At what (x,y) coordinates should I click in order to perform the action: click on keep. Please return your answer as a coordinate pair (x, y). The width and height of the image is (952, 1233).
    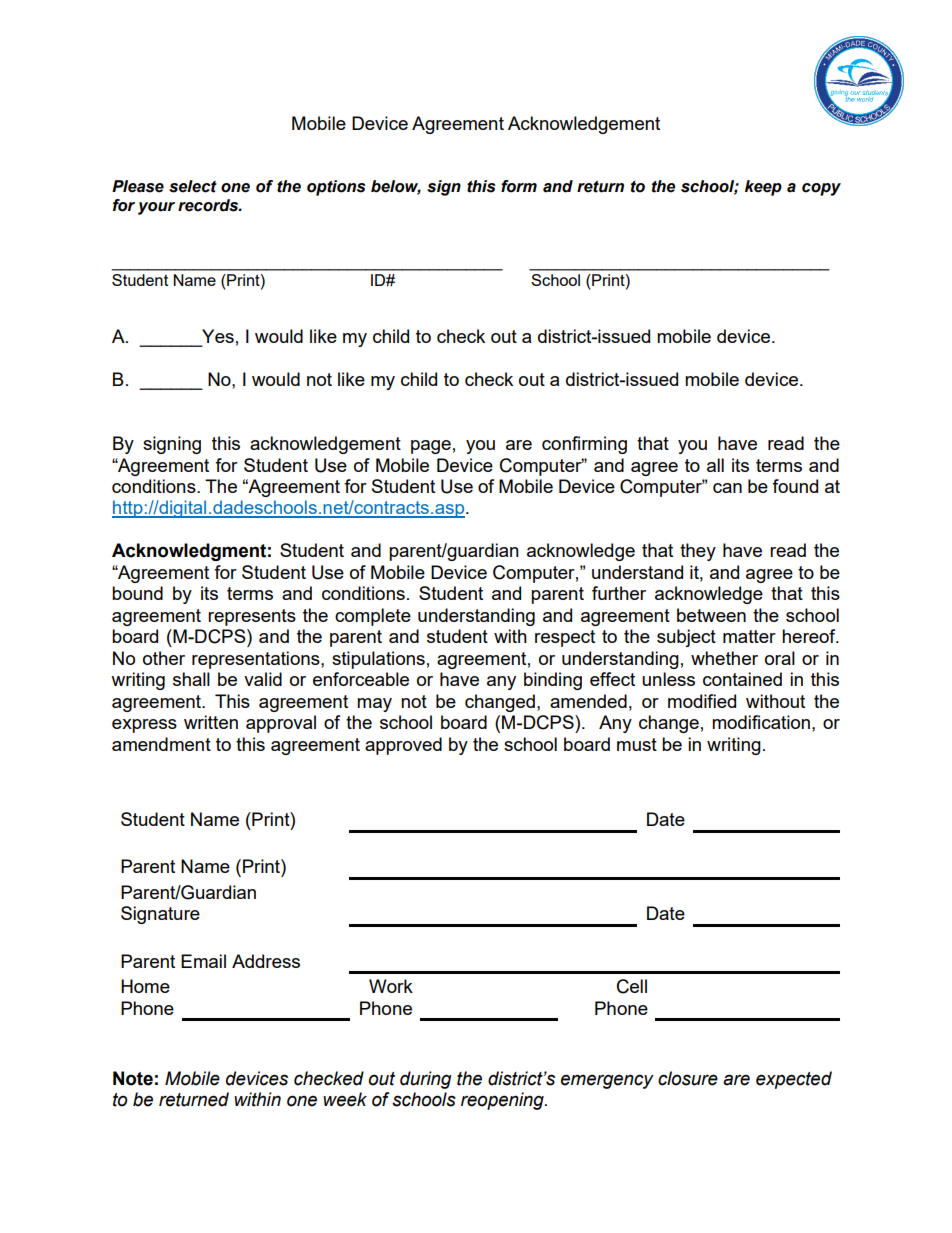
    Looking at the image, I should click on (763, 188).
